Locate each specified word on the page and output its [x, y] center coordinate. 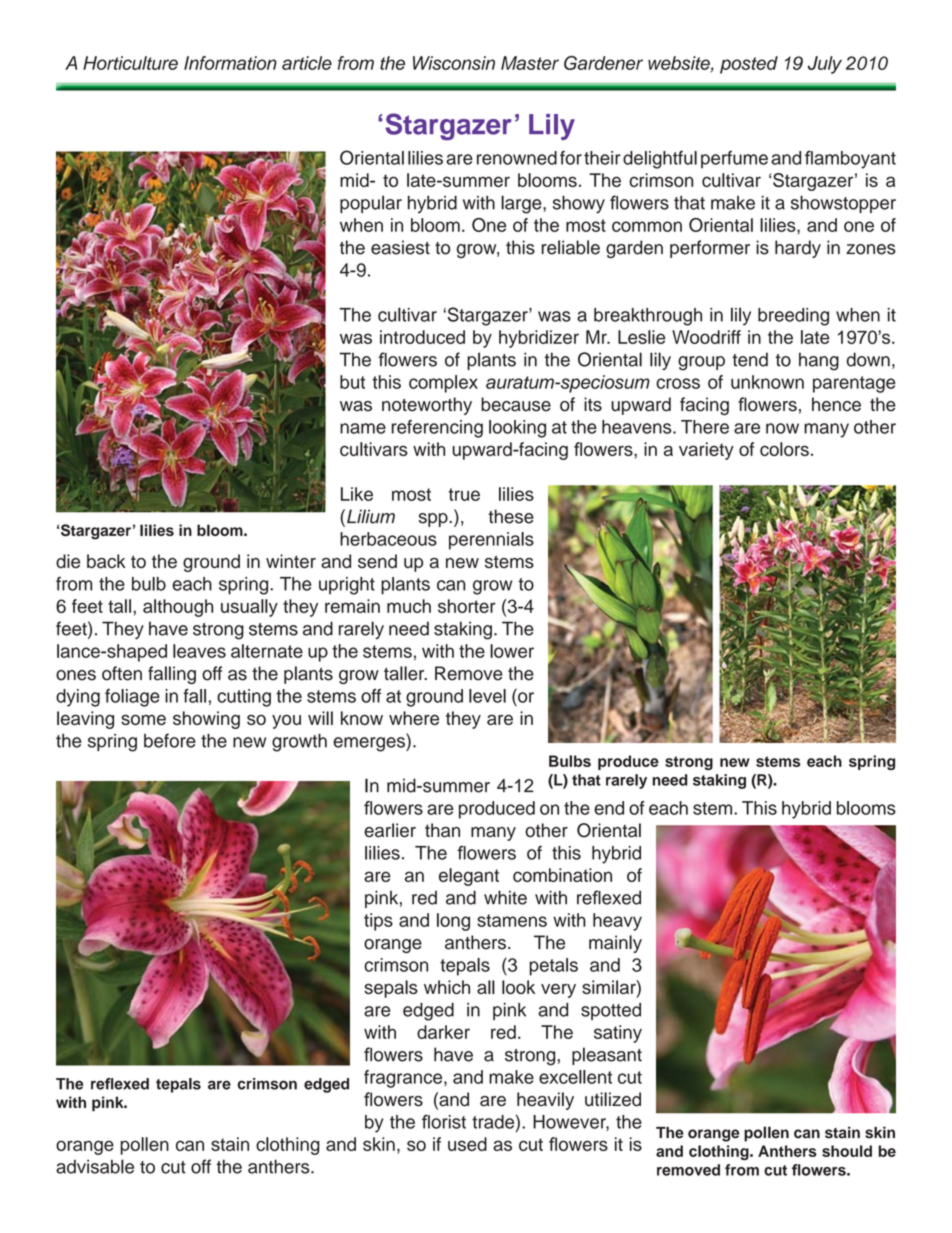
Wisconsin [454, 63]
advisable [95, 1166]
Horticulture [130, 63]
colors [784, 449]
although [178, 608]
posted [749, 65]
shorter [467, 606]
